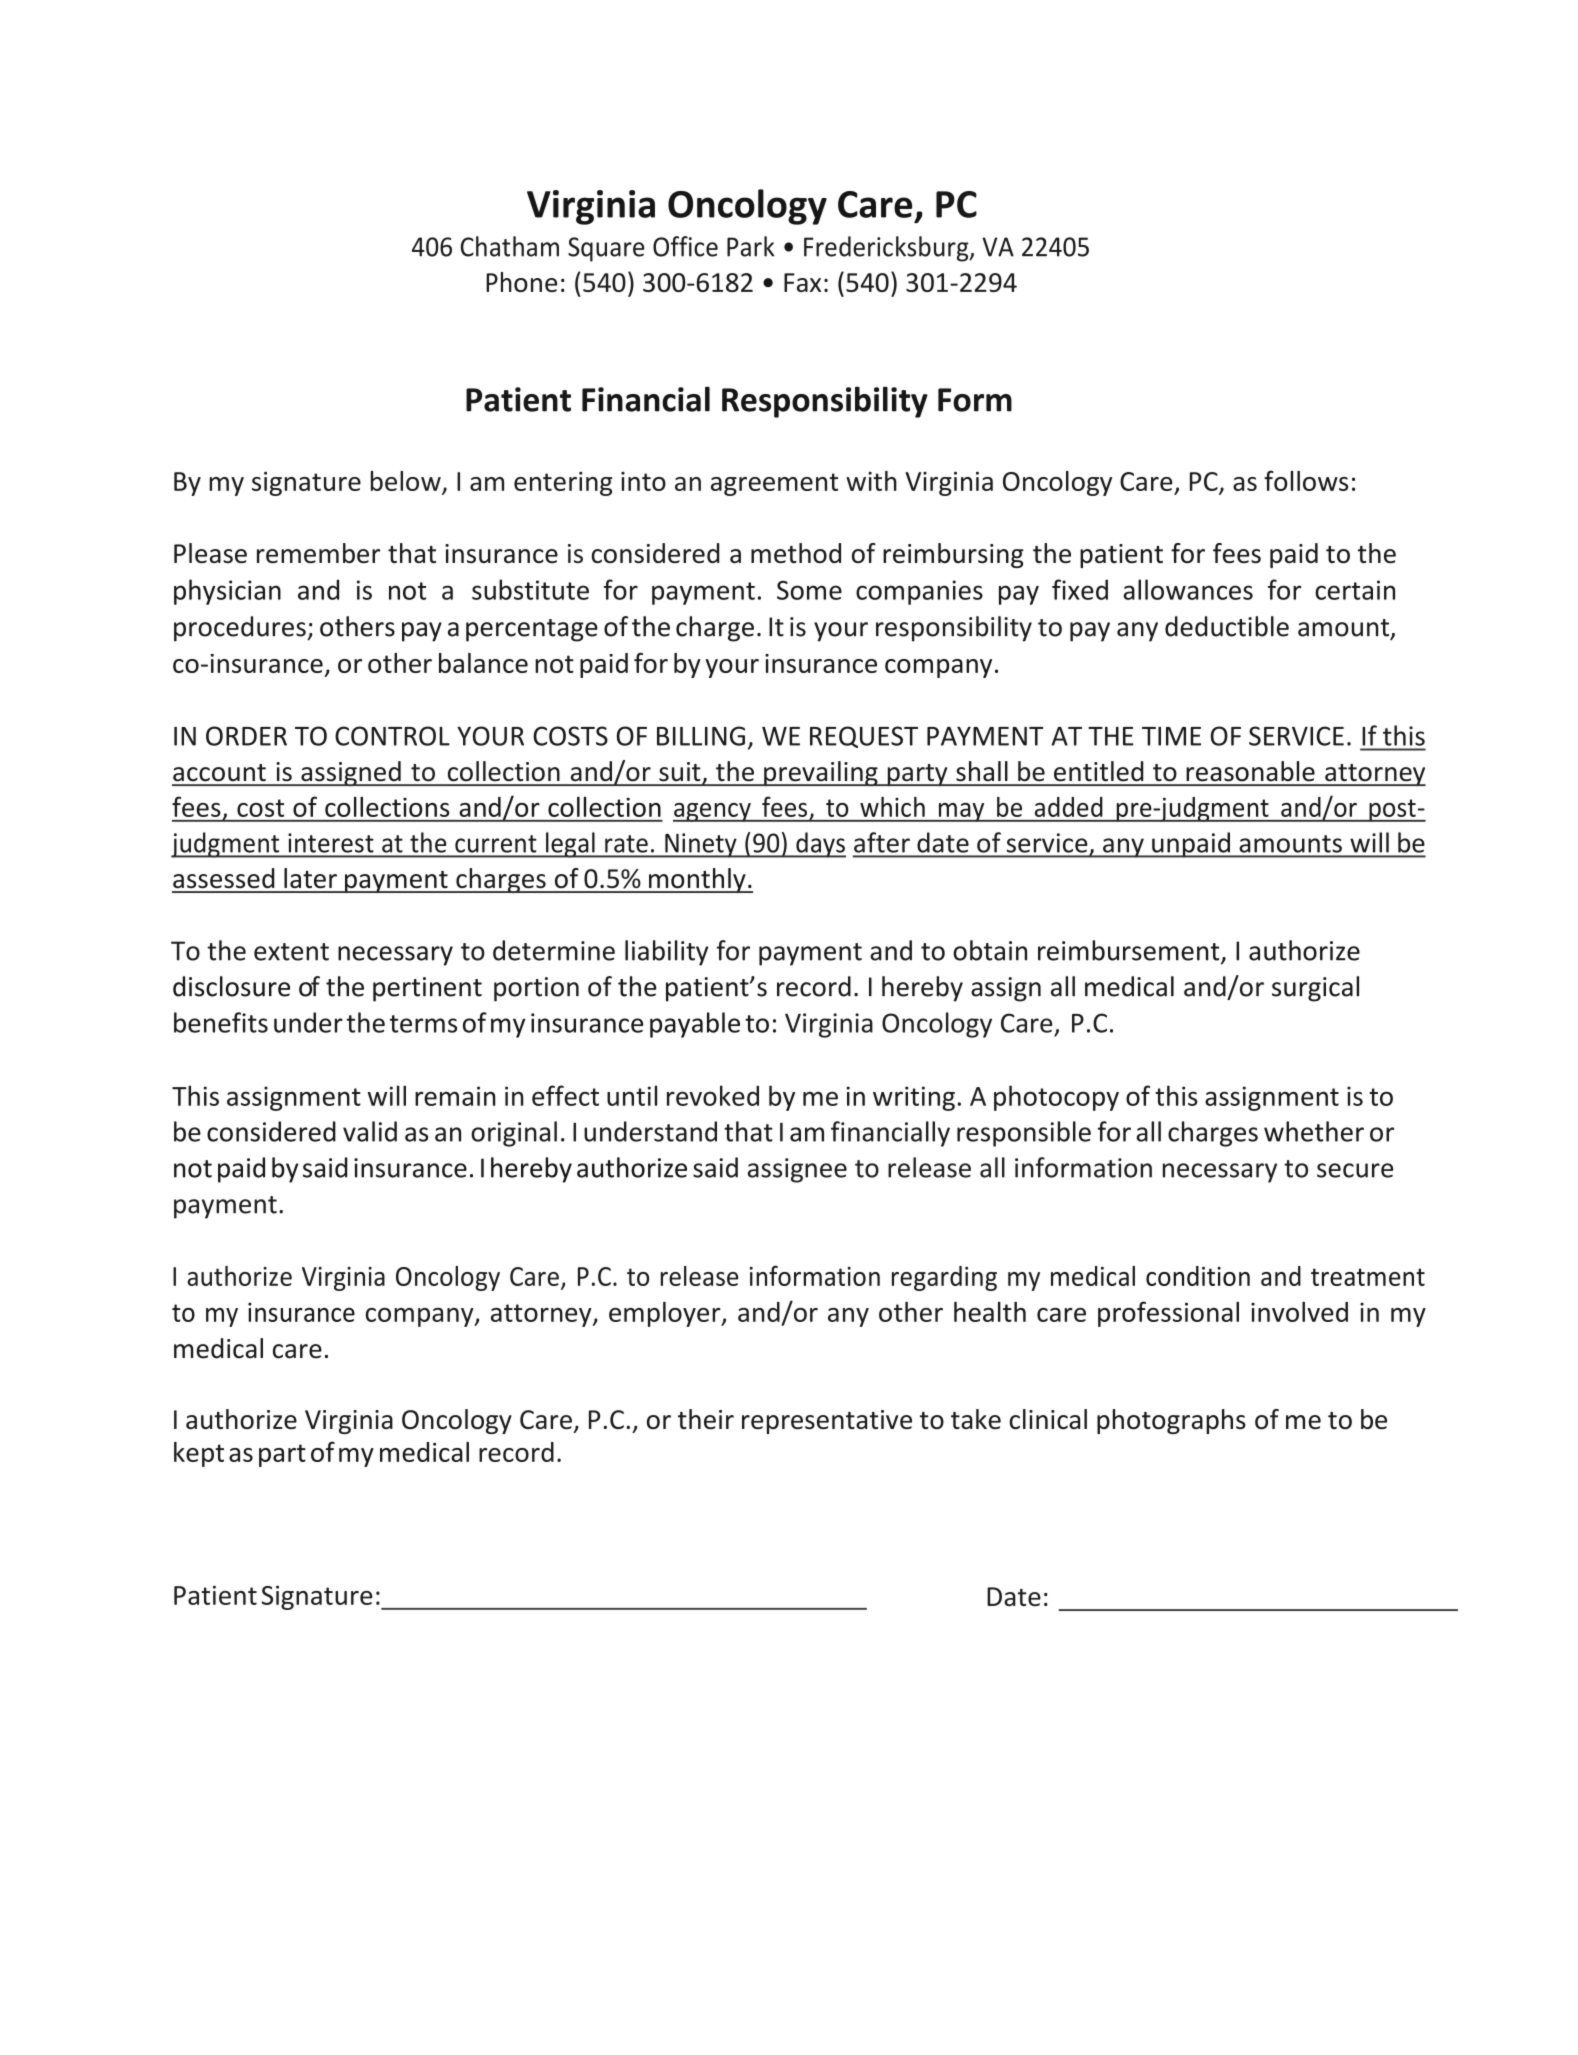 This screenshot has height=2055, width=1578. Describe the element at coordinates (666, 1314) in the screenshot. I see `employer` at that location.
